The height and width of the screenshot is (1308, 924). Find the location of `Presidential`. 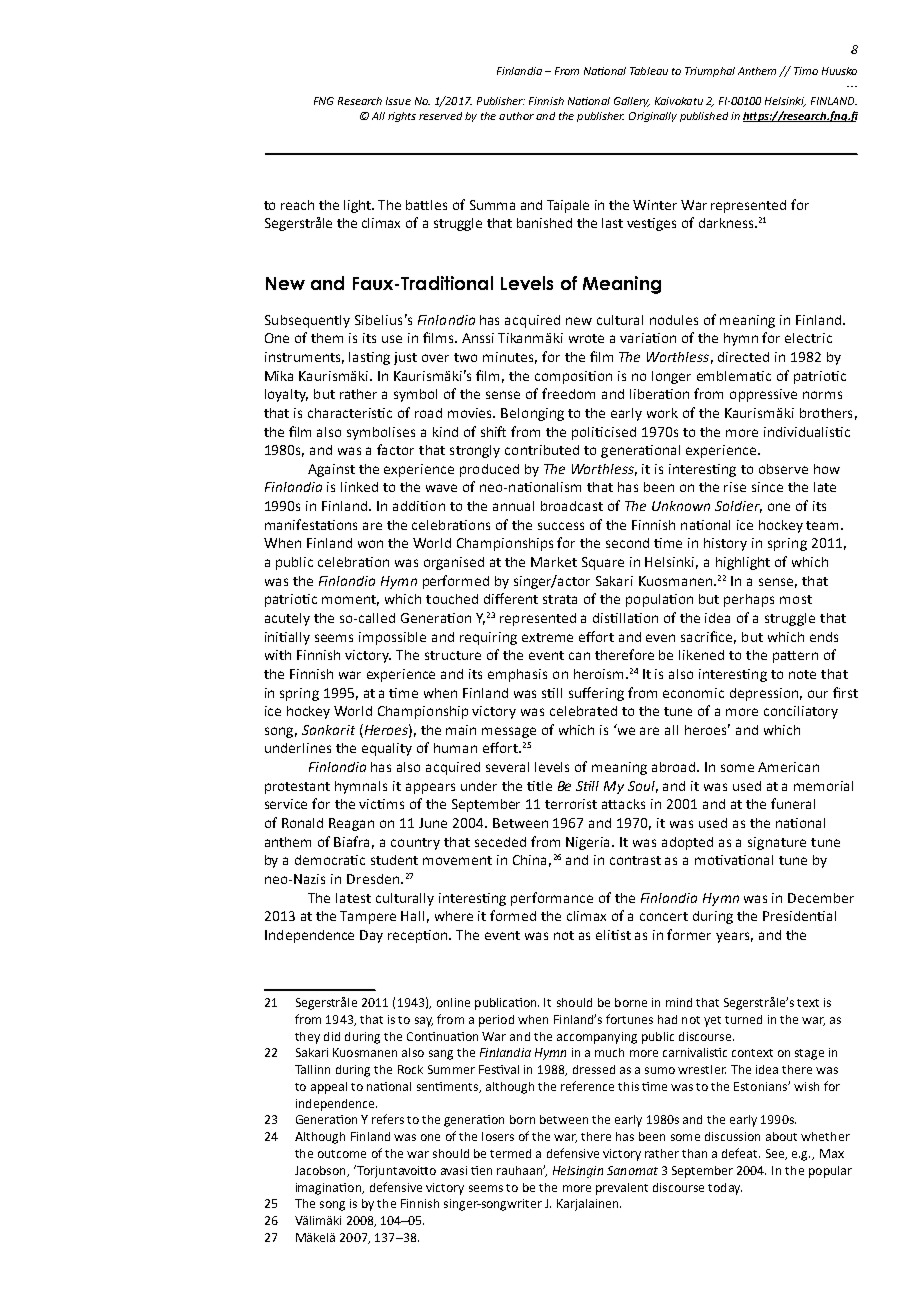

Presidential is located at coordinates (799, 916).
